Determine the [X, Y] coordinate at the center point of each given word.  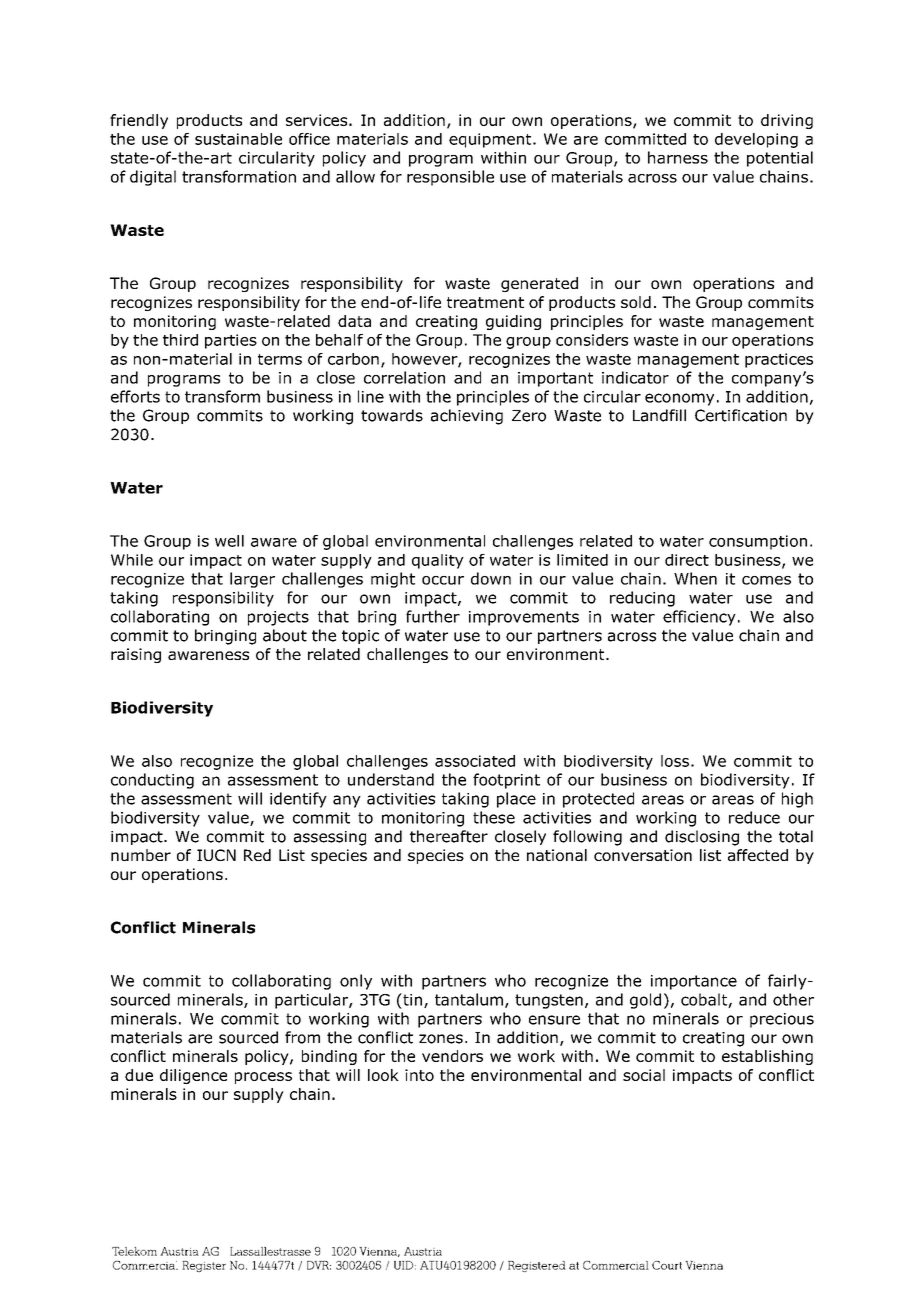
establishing [767, 1057]
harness [678, 157]
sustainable [238, 139]
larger [252, 580]
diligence [193, 1076]
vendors [452, 1056]
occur [443, 580]
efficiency [699, 618]
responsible [450, 178]
